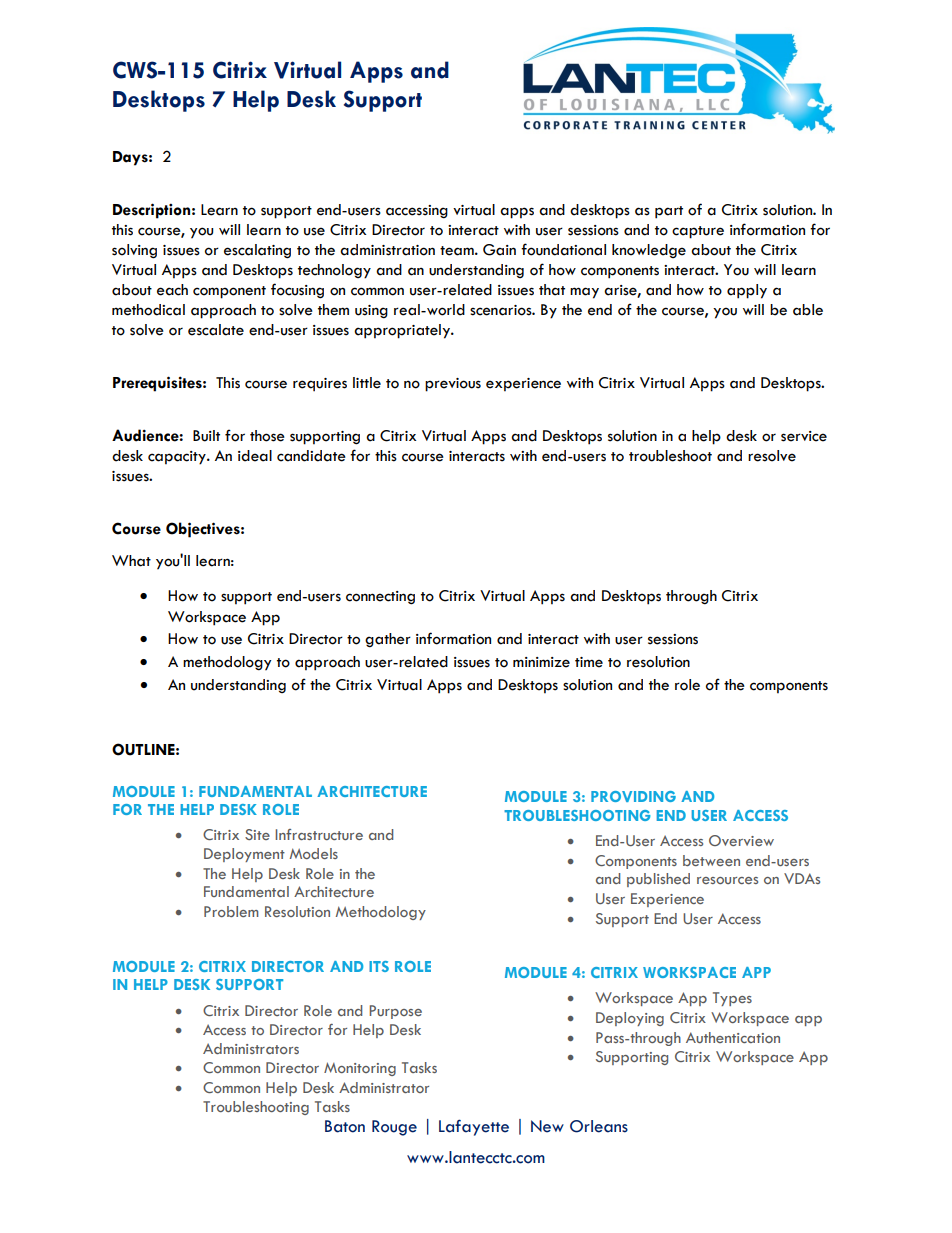 Image resolution: width=952 pixels, height=1233 pixels. What do you see at coordinates (733, 1037) in the screenshot?
I see `Authentication` at bounding box center [733, 1037].
